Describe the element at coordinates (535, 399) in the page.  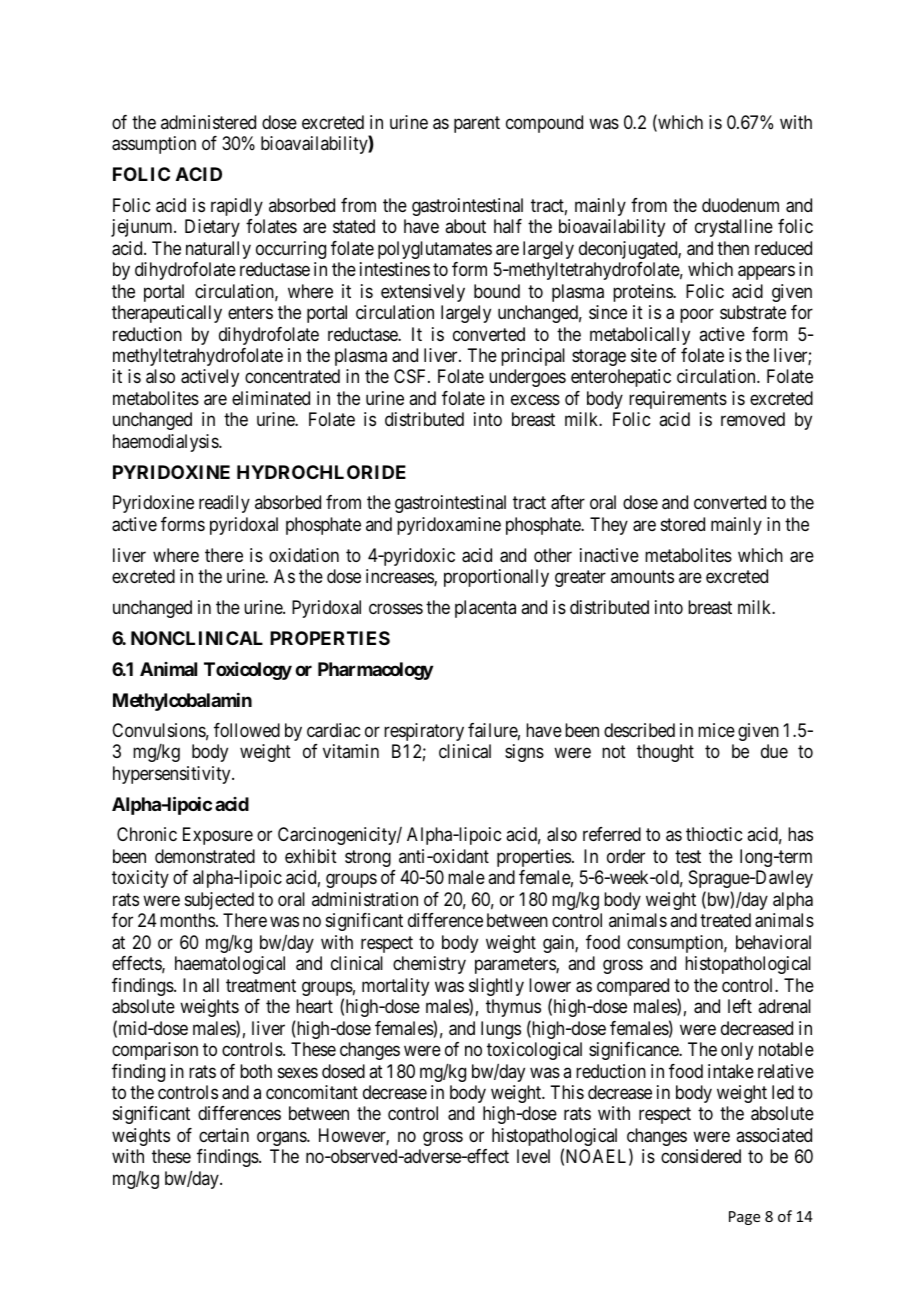
I see `excess` at that location.
